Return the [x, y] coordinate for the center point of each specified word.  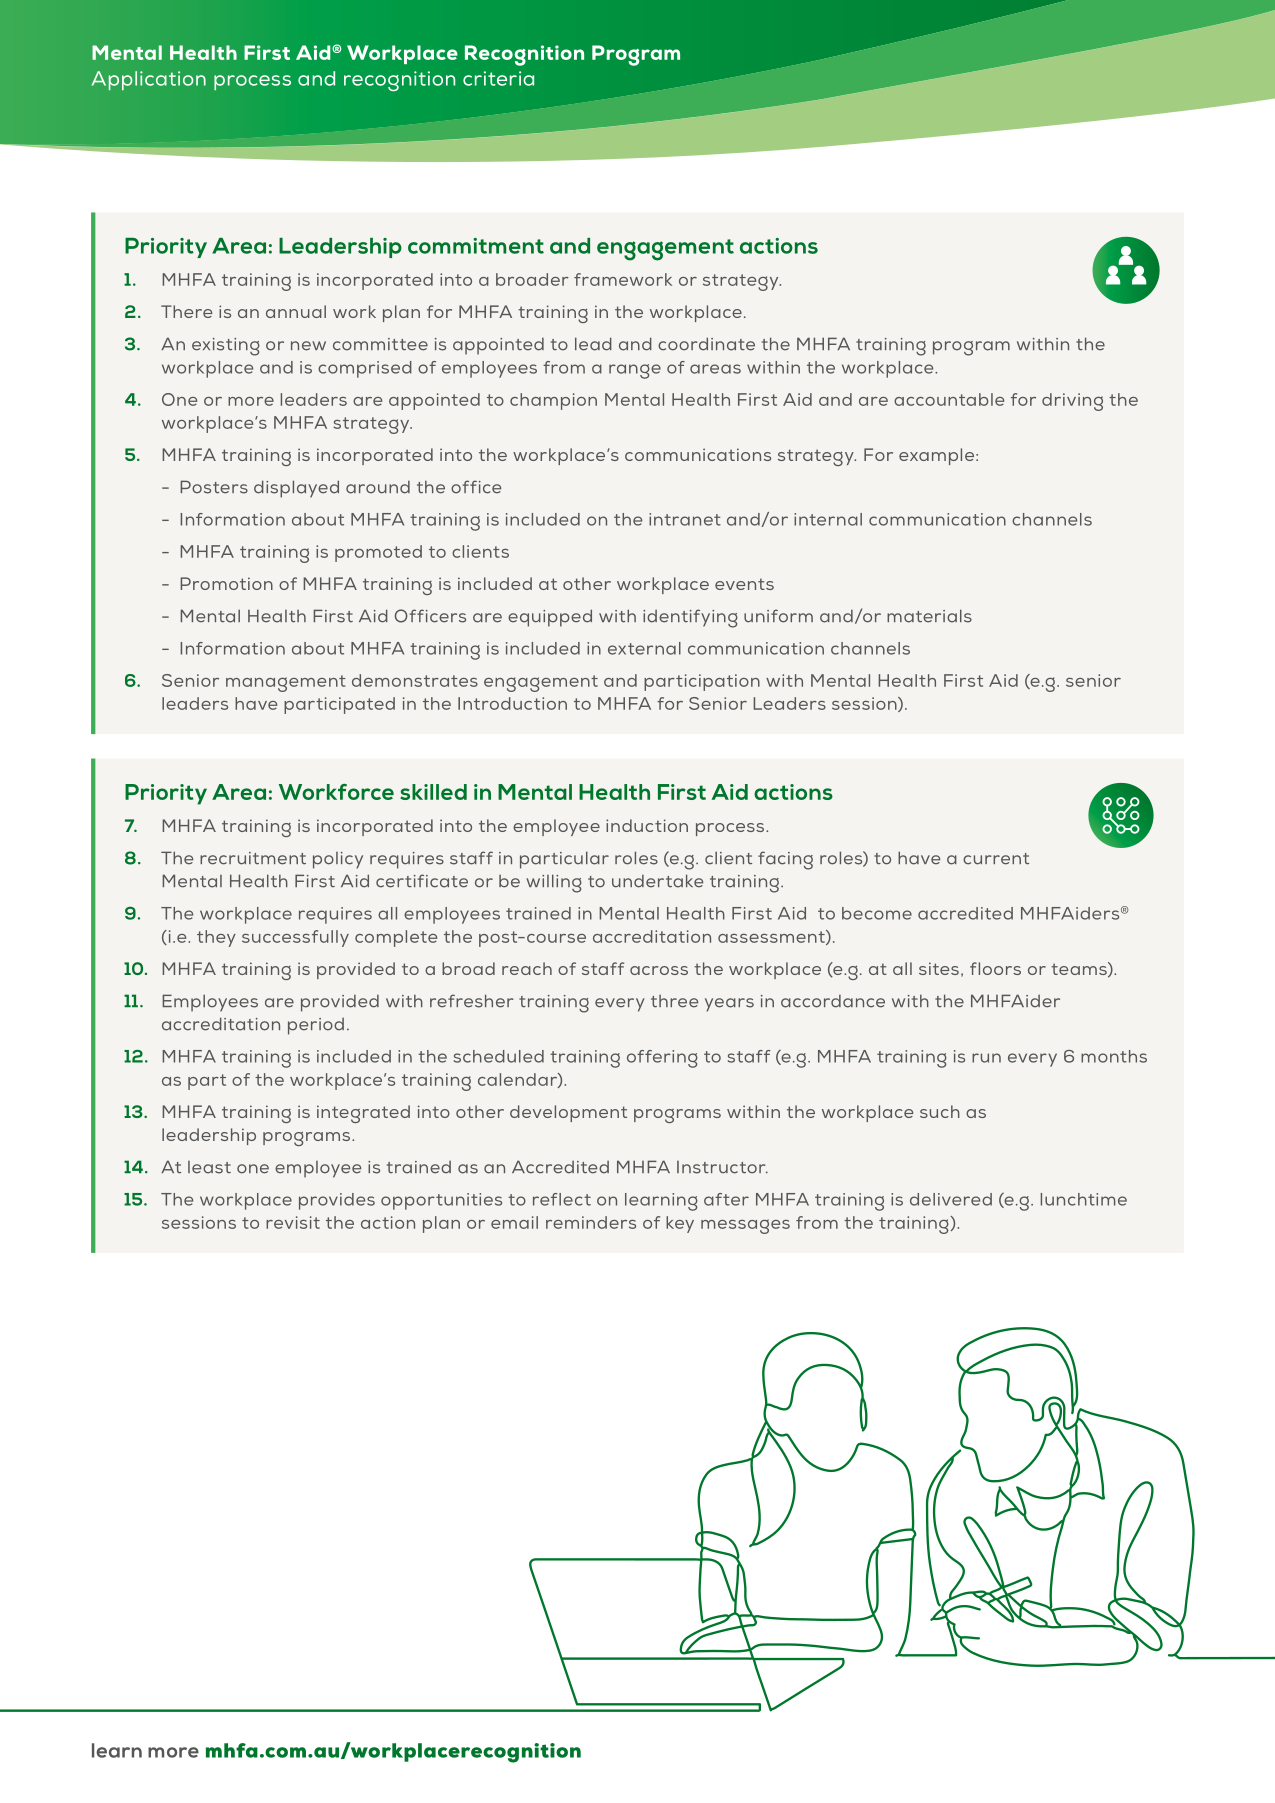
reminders [591, 1222]
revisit [293, 1222]
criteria [498, 78]
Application [149, 80]
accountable [949, 399]
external [644, 648]
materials [929, 616]
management [286, 683]
